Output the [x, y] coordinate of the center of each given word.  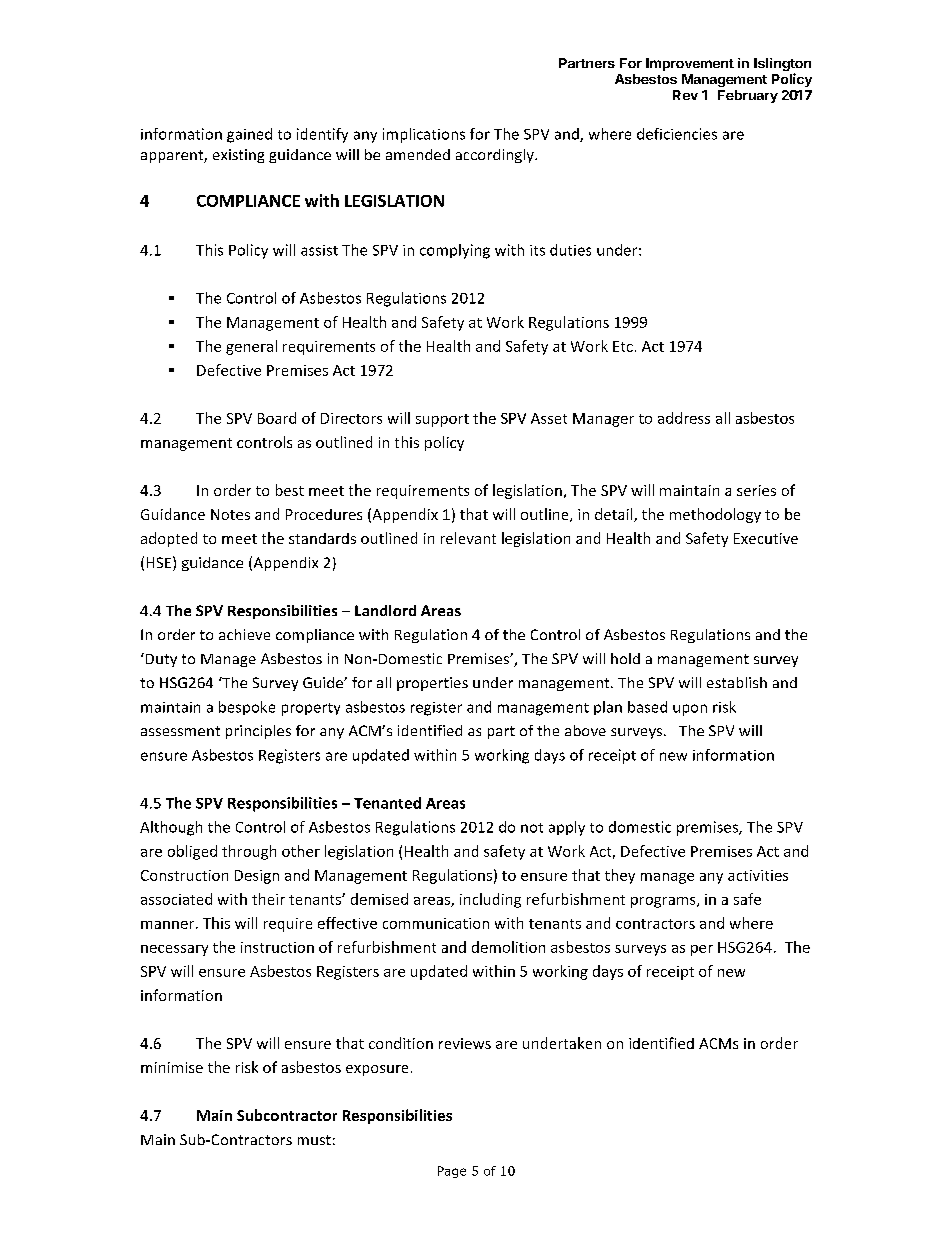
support [442, 420]
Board [277, 418]
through [249, 852]
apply [567, 828]
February [748, 96]
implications [424, 135]
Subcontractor [287, 1115]
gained [249, 135]
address [684, 418]
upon [690, 710]
